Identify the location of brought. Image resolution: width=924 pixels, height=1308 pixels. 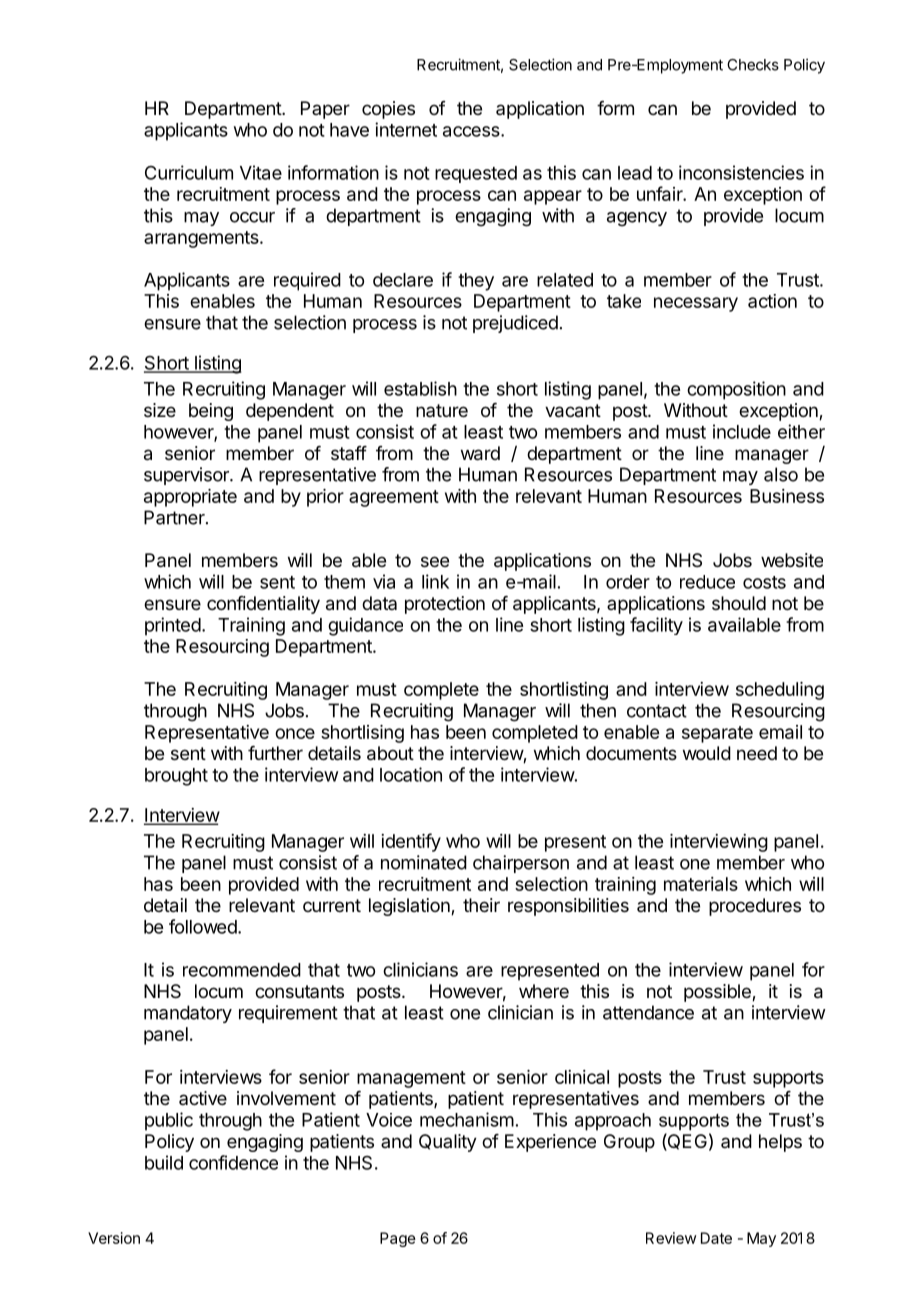
(176, 777).
